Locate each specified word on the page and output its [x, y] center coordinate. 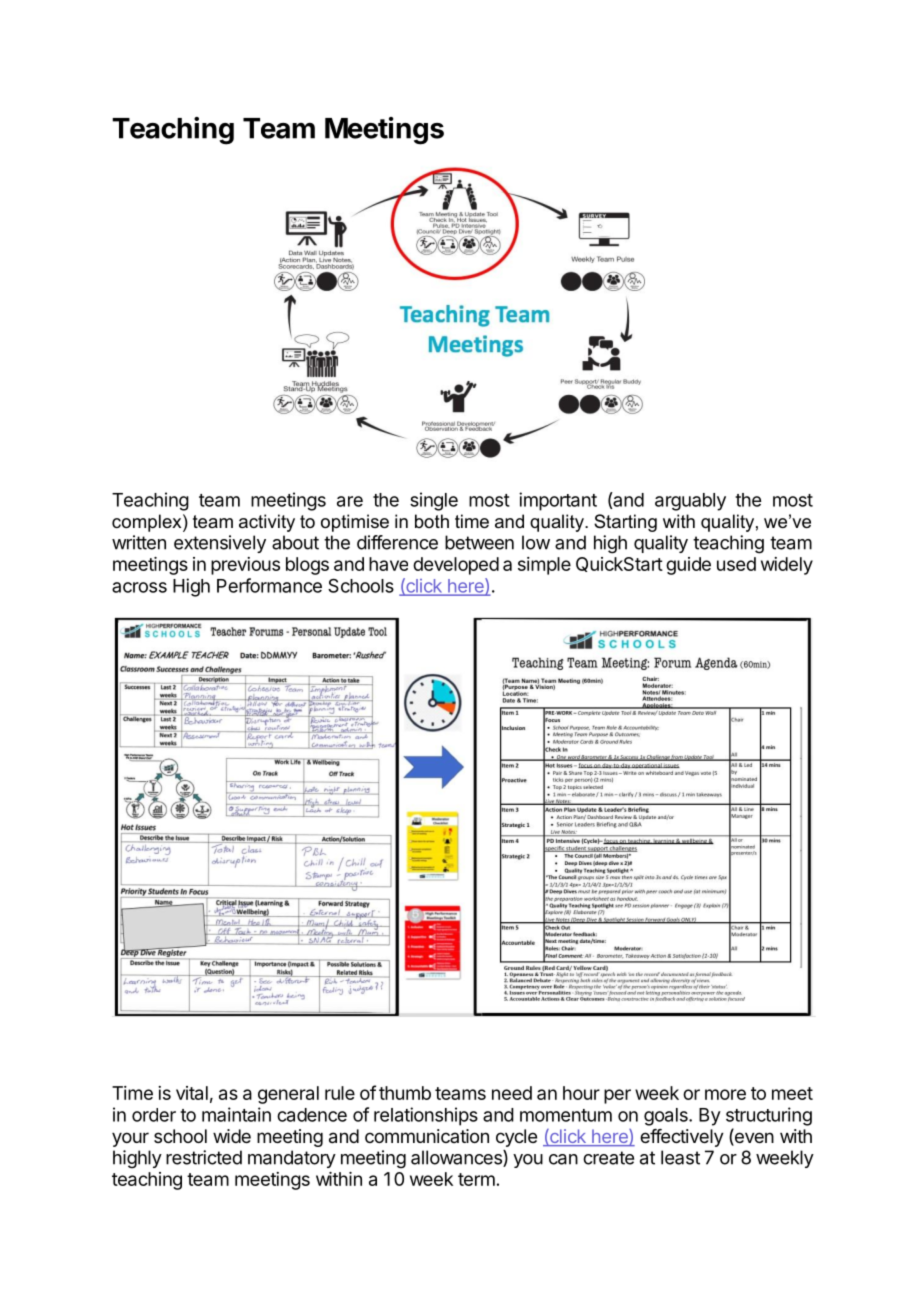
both [432, 521]
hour [581, 1093]
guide [688, 566]
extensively [220, 544]
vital [192, 1093]
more [725, 1094]
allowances [457, 1158]
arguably [690, 502]
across [139, 587]
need [512, 1093]
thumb [405, 1093]
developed [456, 566]
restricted [204, 1157]
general [288, 1095]
